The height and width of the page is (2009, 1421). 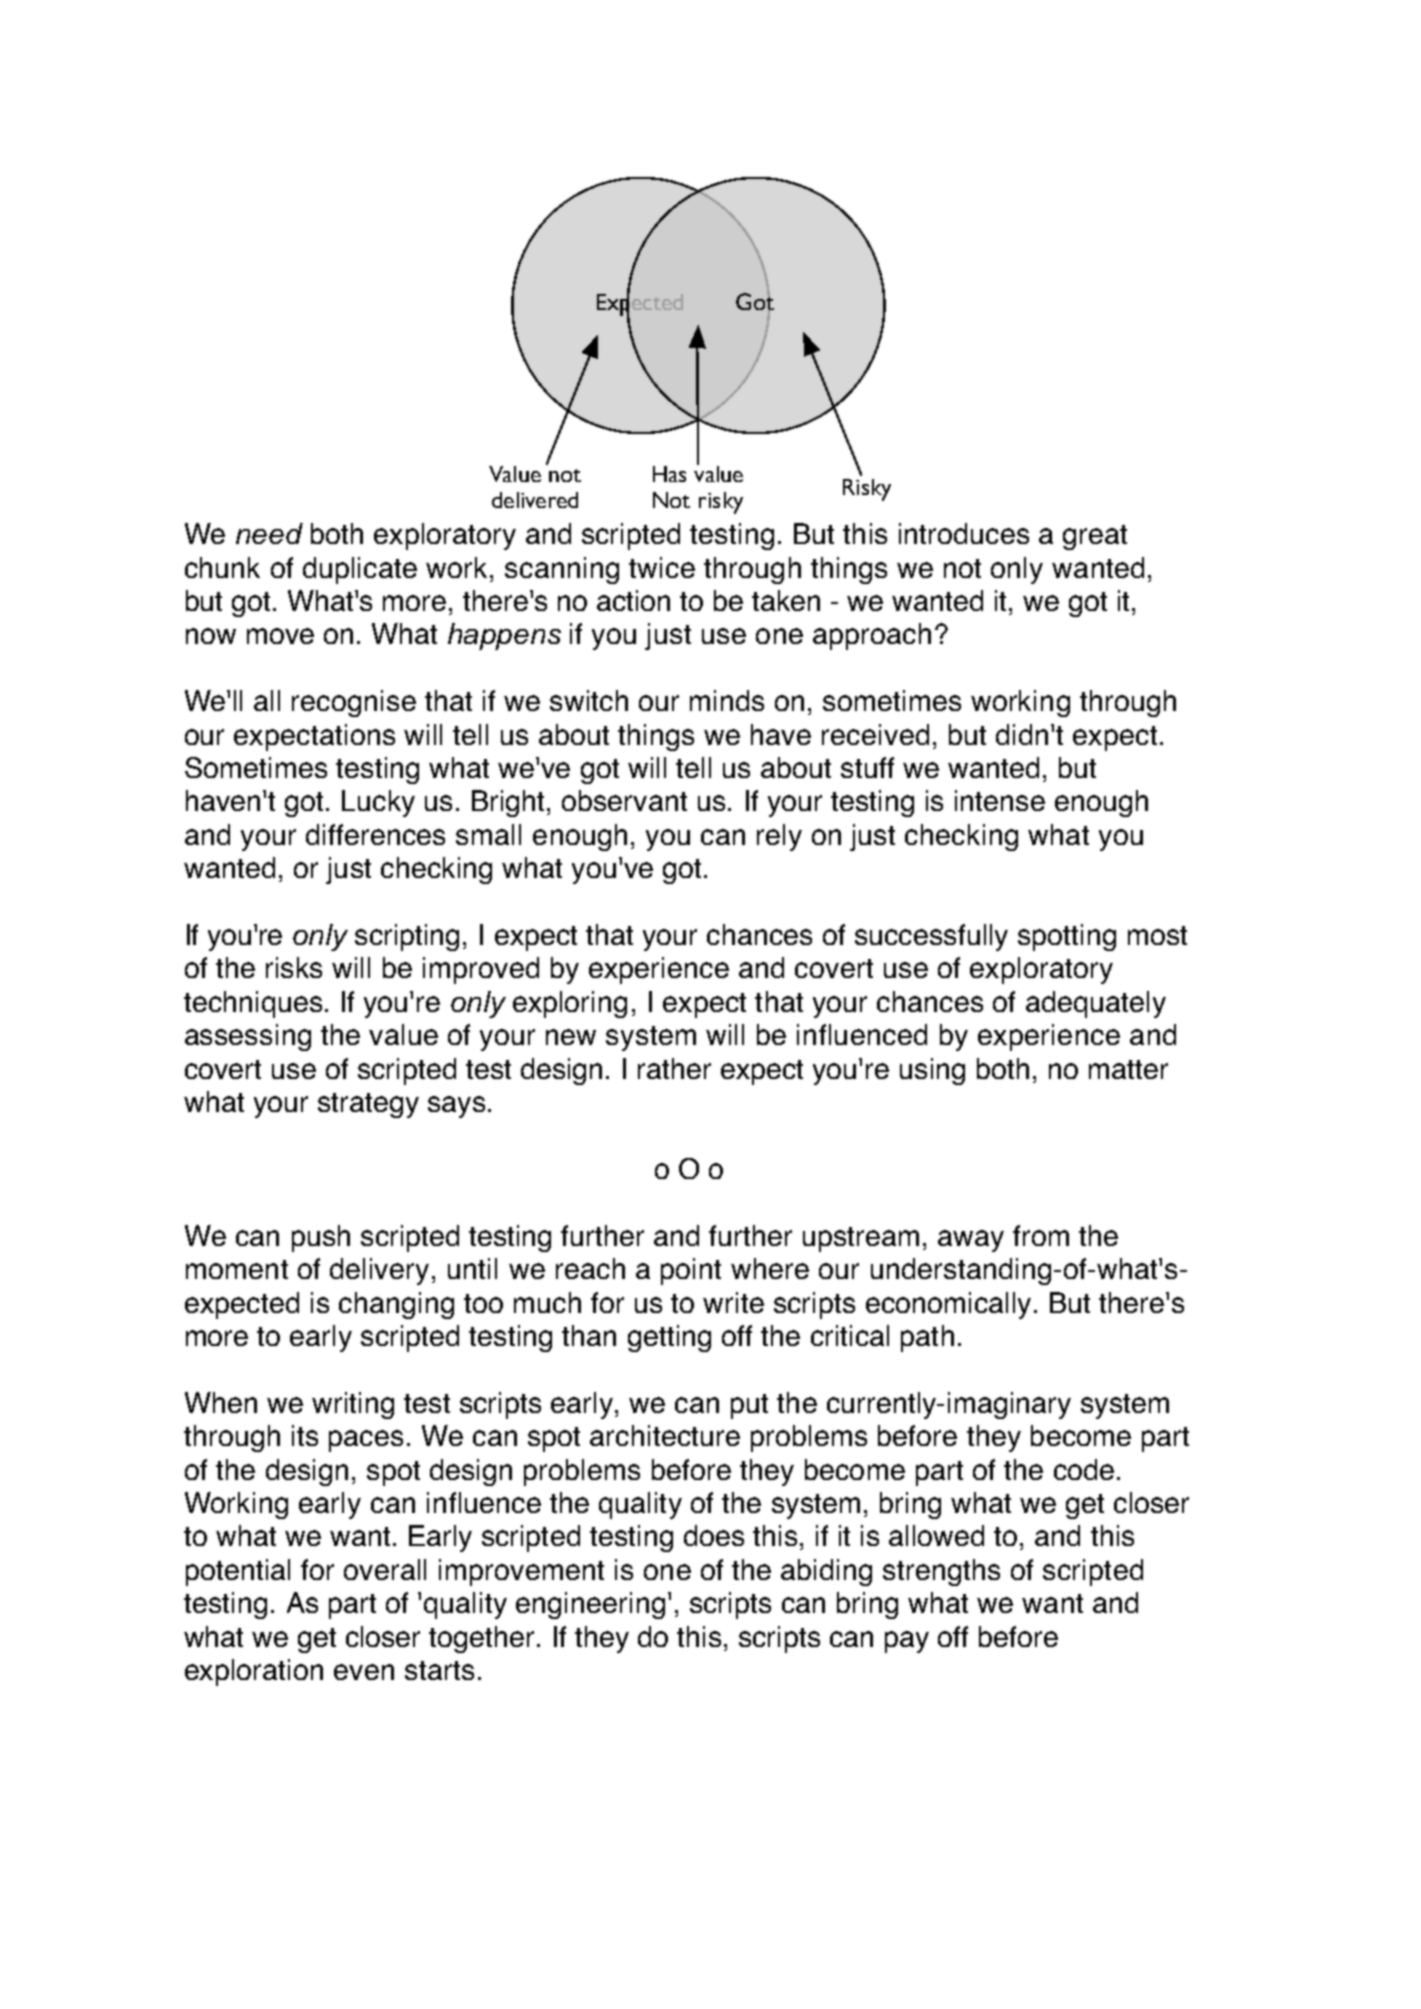 What do you see at coordinates (691, 1271) in the page?
I see `point` at bounding box center [691, 1271].
